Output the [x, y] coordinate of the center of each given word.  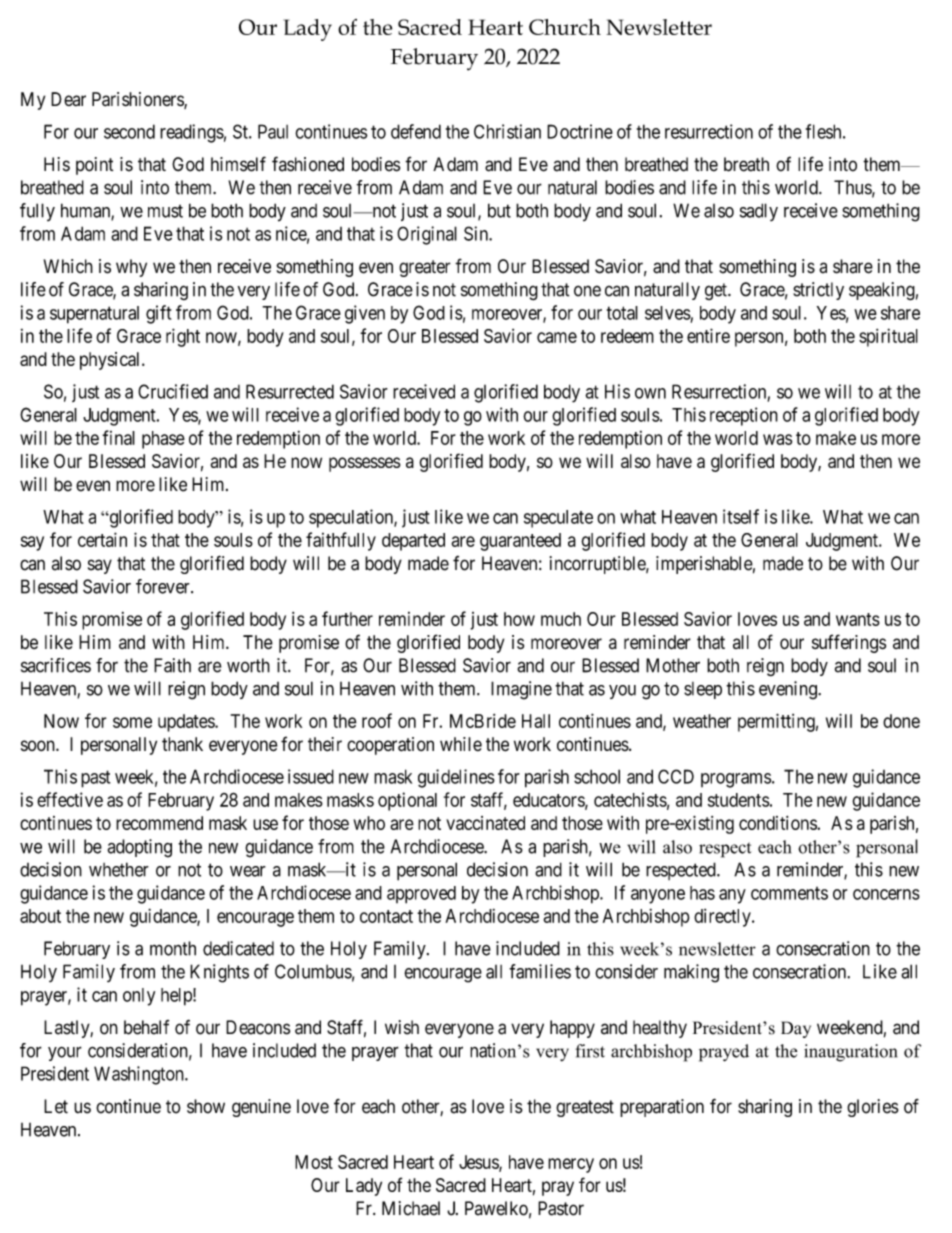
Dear [68, 99]
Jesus [479, 1163]
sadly [759, 212]
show [206, 1106]
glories [873, 1108]
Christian [507, 131]
